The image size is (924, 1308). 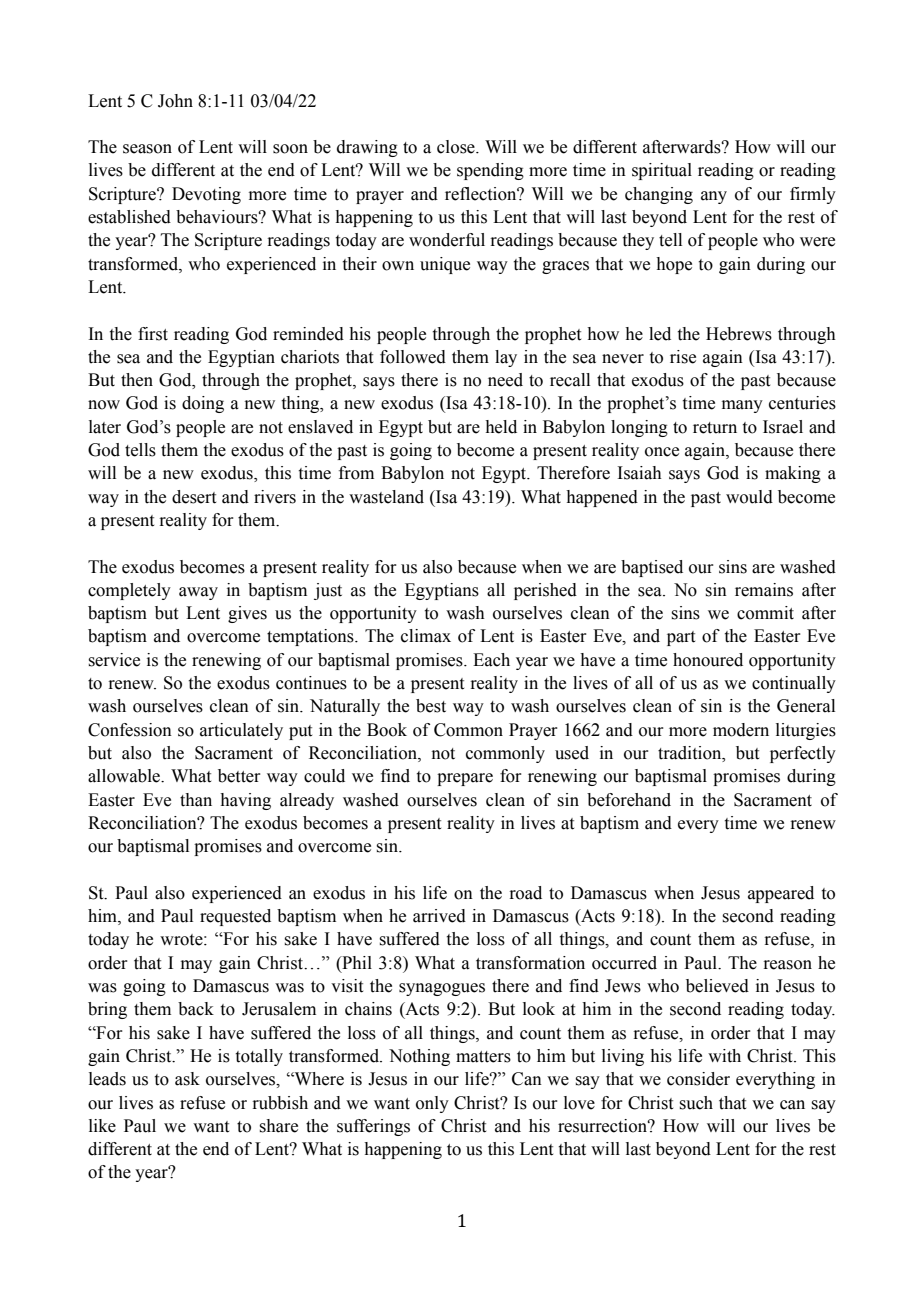 I want to click on spiritual, so click(x=662, y=171).
